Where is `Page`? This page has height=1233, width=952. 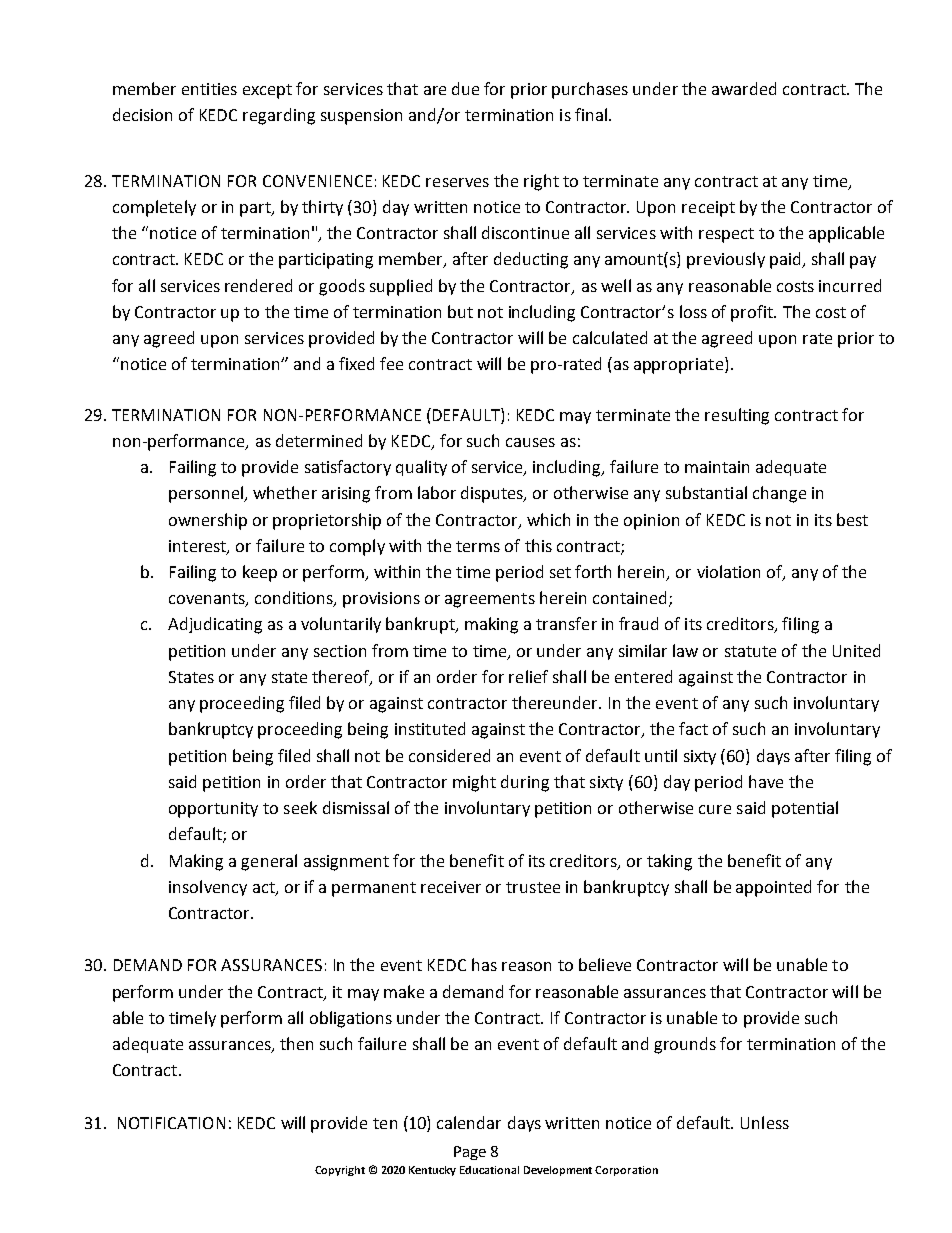
Page is located at coordinates (470, 1153).
